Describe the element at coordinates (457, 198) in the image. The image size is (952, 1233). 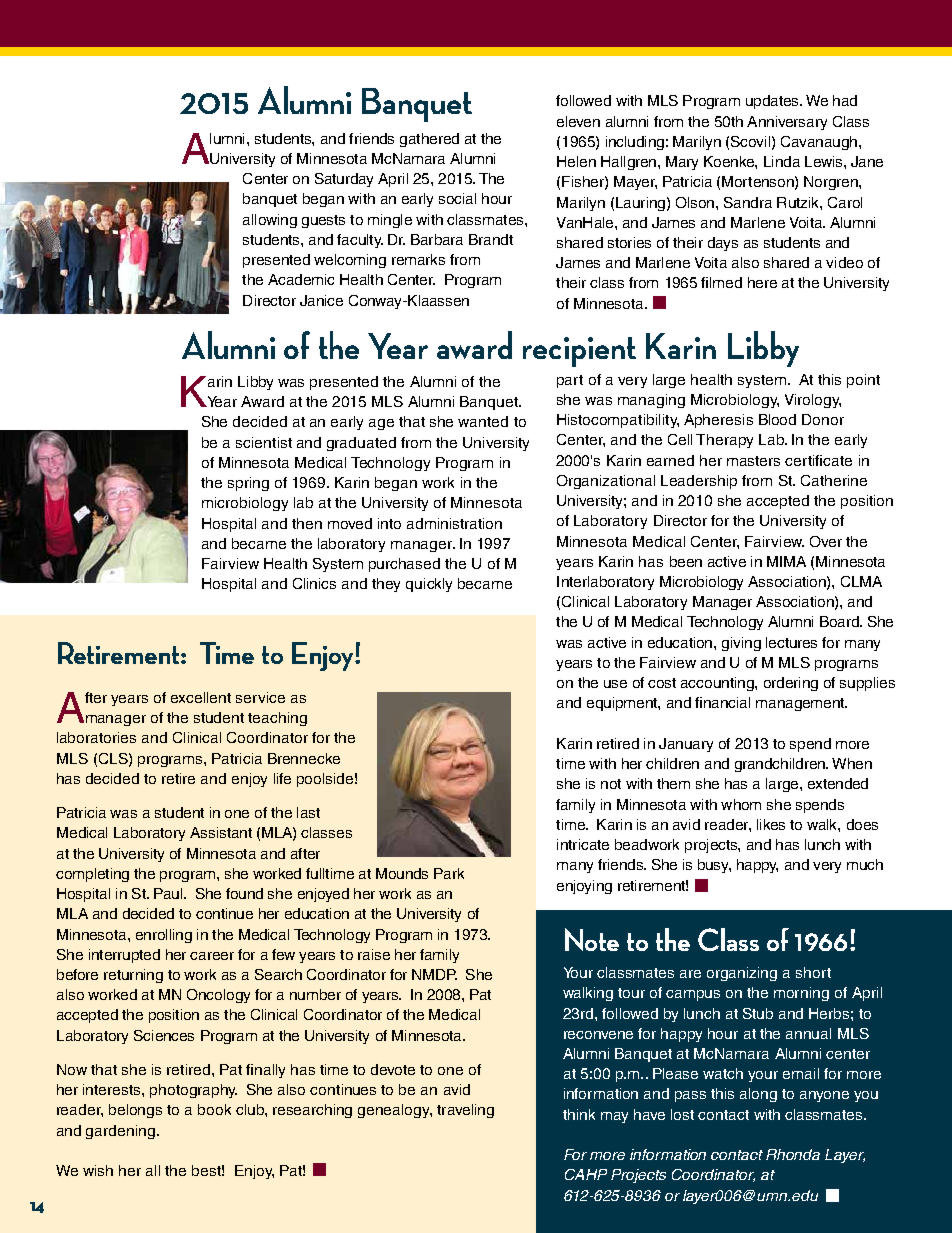
I see `social` at that location.
